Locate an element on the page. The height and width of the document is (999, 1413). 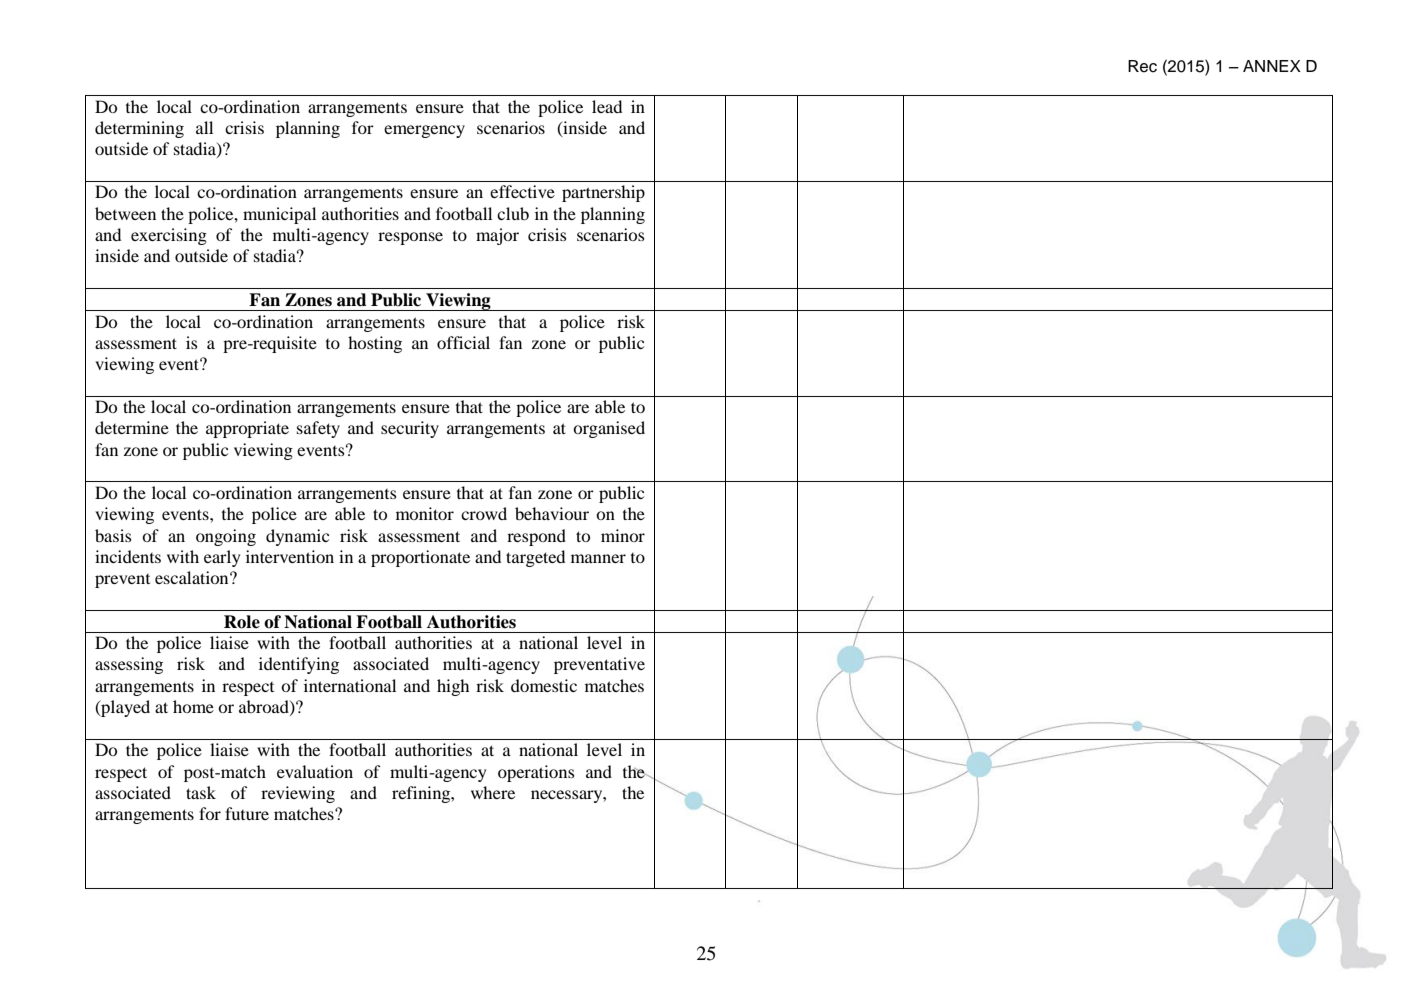
operations is located at coordinates (536, 773).
